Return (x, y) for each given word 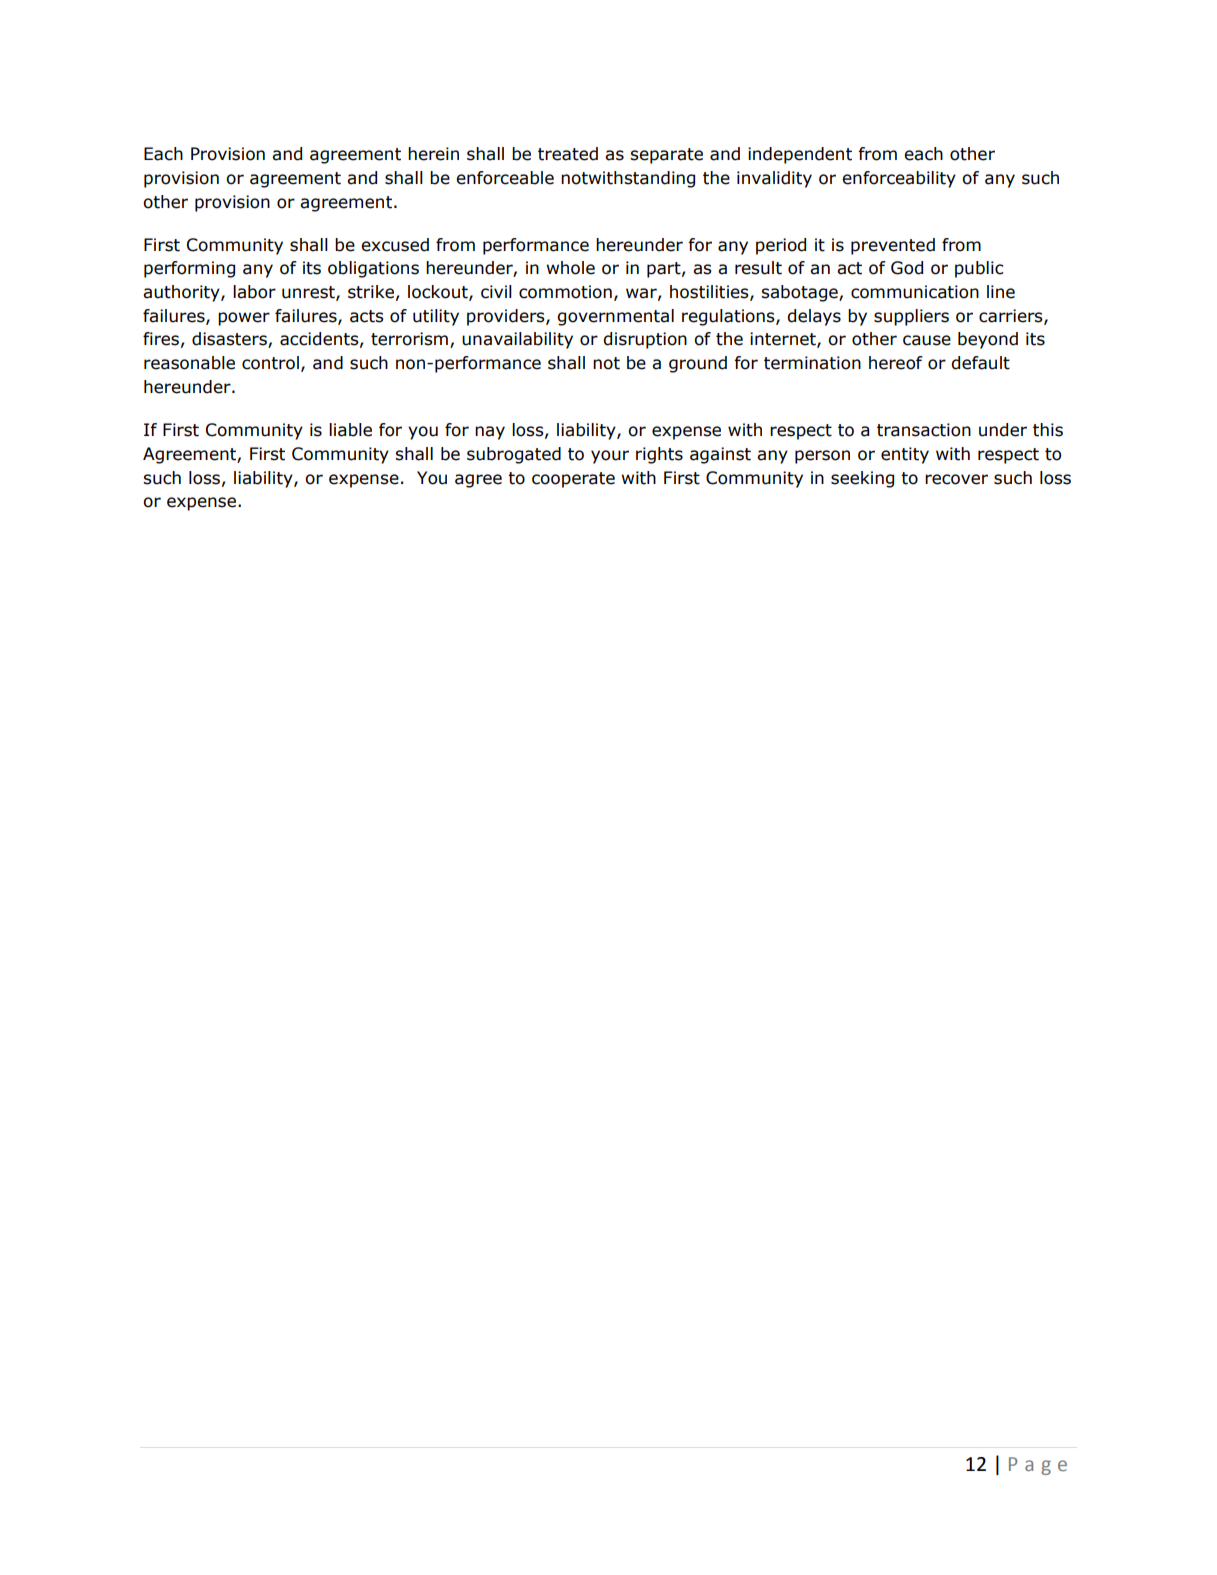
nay (490, 433)
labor (254, 292)
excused (395, 245)
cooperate (573, 480)
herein (433, 154)
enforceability (899, 179)
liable (350, 430)
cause (927, 340)
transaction (924, 430)
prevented (893, 246)
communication (915, 292)
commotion (565, 292)
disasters (230, 340)
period (781, 246)
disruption (645, 340)
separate (666, 156)
